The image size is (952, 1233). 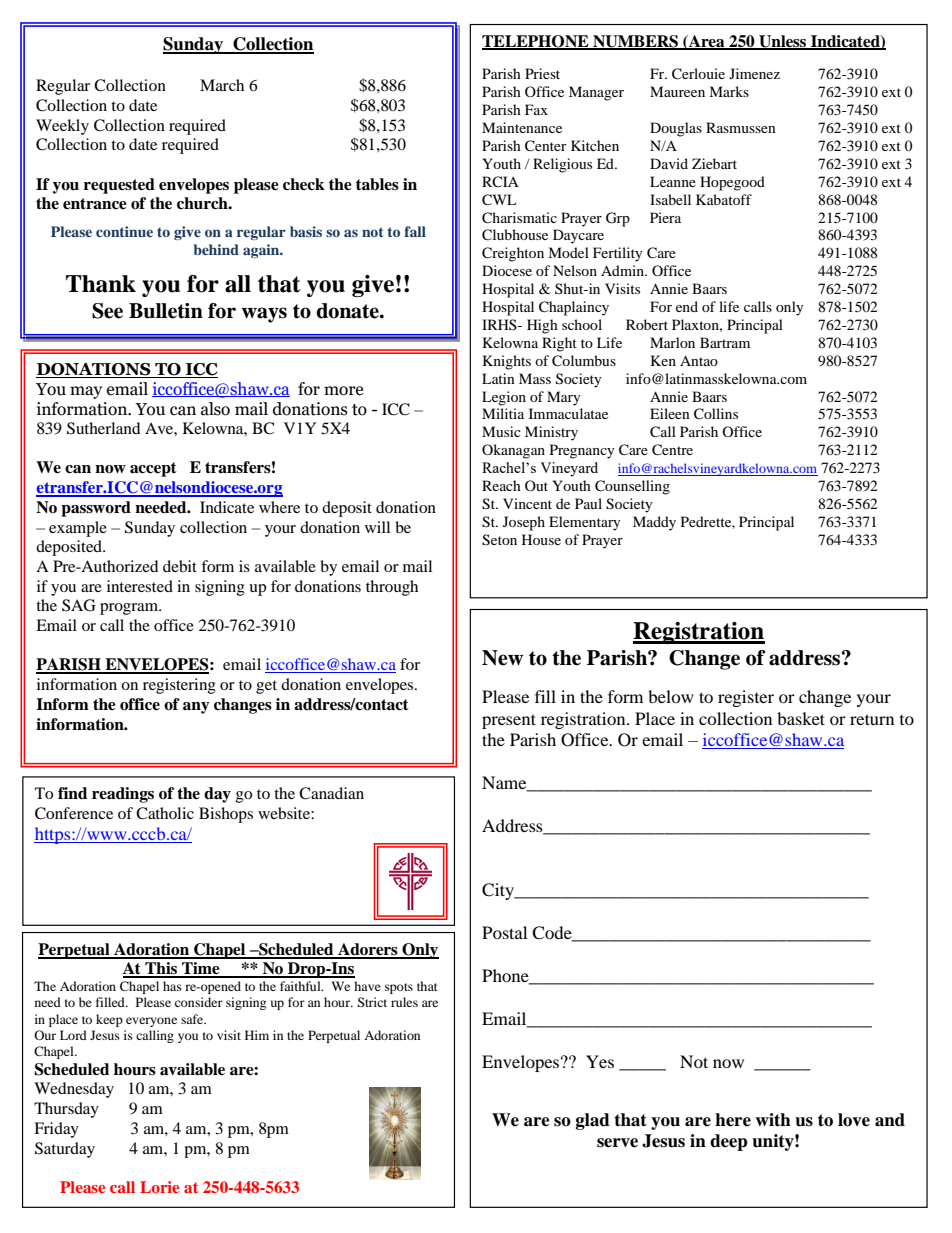 What do you see at coordinates (593, 1121) in the screenshot?
I see `glad` at bounding box center [593, 1121].
